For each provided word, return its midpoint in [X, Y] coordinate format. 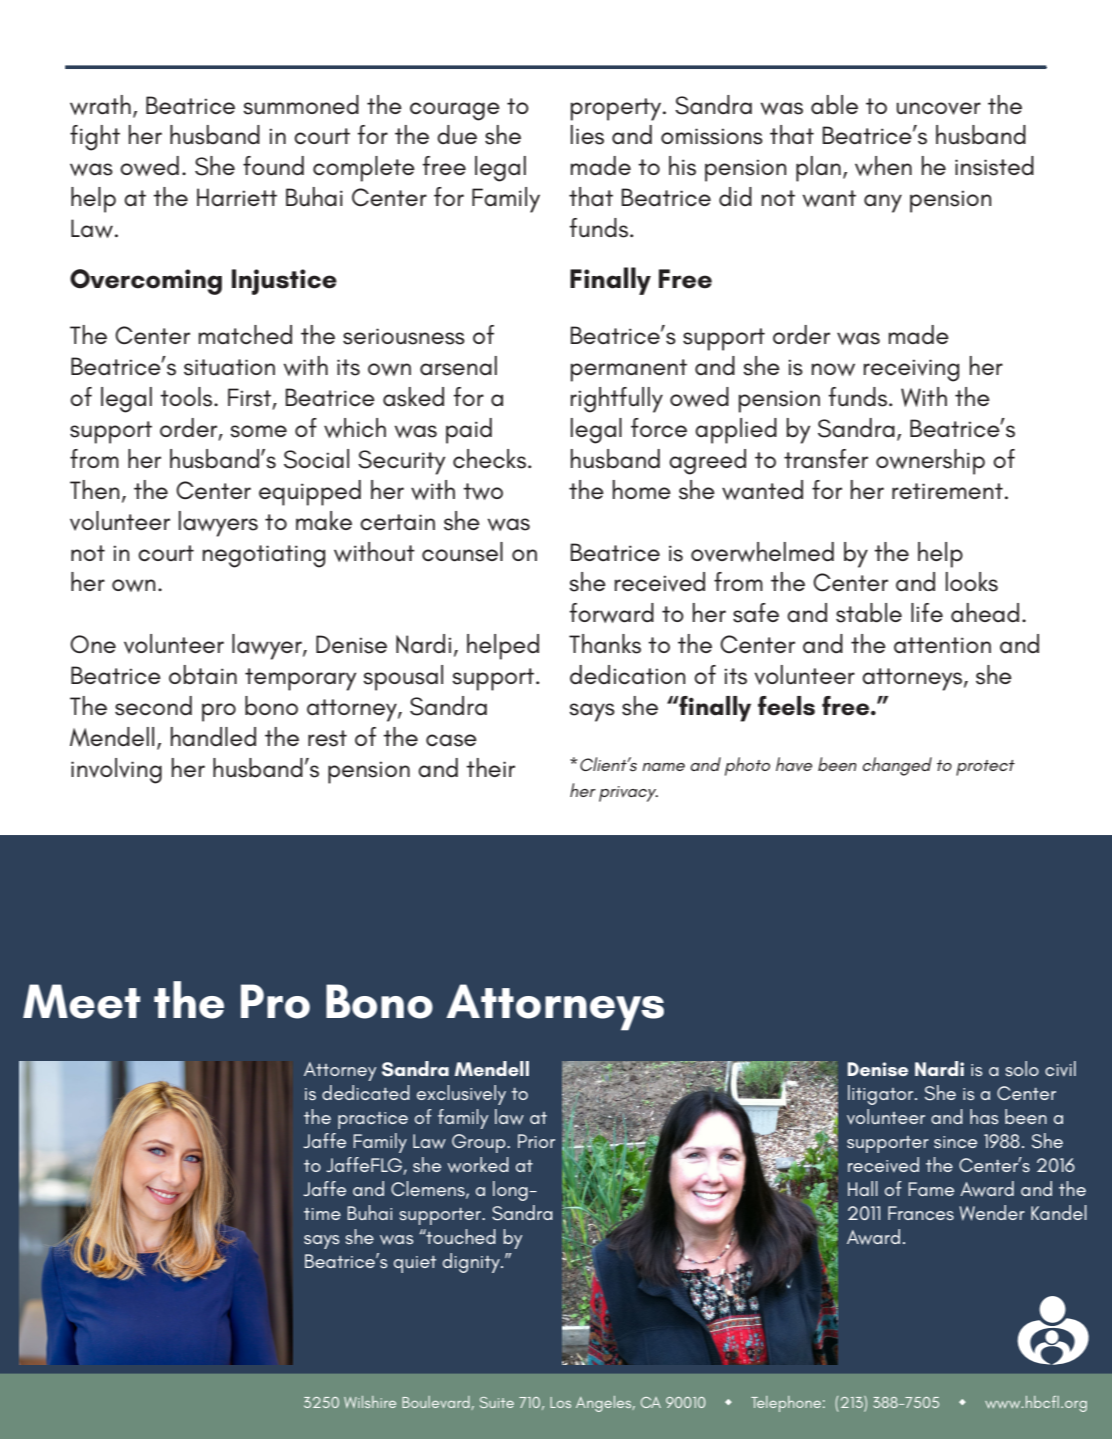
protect [985, 768]
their [490, 767]
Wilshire [370, 1402]
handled [213, 737]
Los [560, 1402]
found [273, 166]
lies [587, 135]
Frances [921, 1213]
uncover [939, 108]
